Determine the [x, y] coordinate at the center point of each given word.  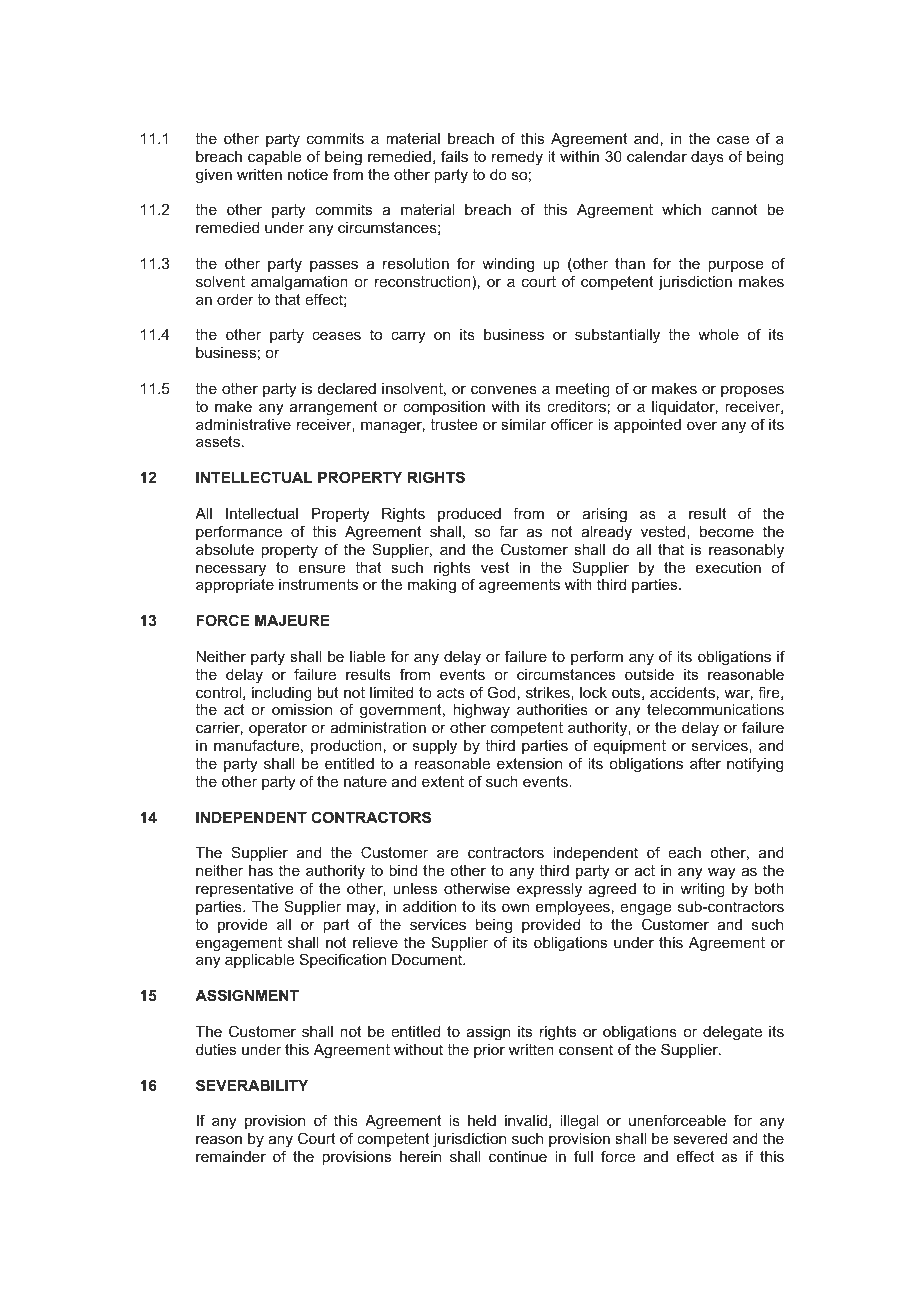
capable [275, 158]
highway [481, 711]
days [707, 158]
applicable [259, 961]
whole [718, 334]
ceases [336, 335]
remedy [517, 158]
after [705, 763]
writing [702, 890]
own [515, 907]
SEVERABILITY [252, 1085]
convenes [504, 389]
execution [728, 567]
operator [278, 729]
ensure [322, 568]
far [508, 531]
